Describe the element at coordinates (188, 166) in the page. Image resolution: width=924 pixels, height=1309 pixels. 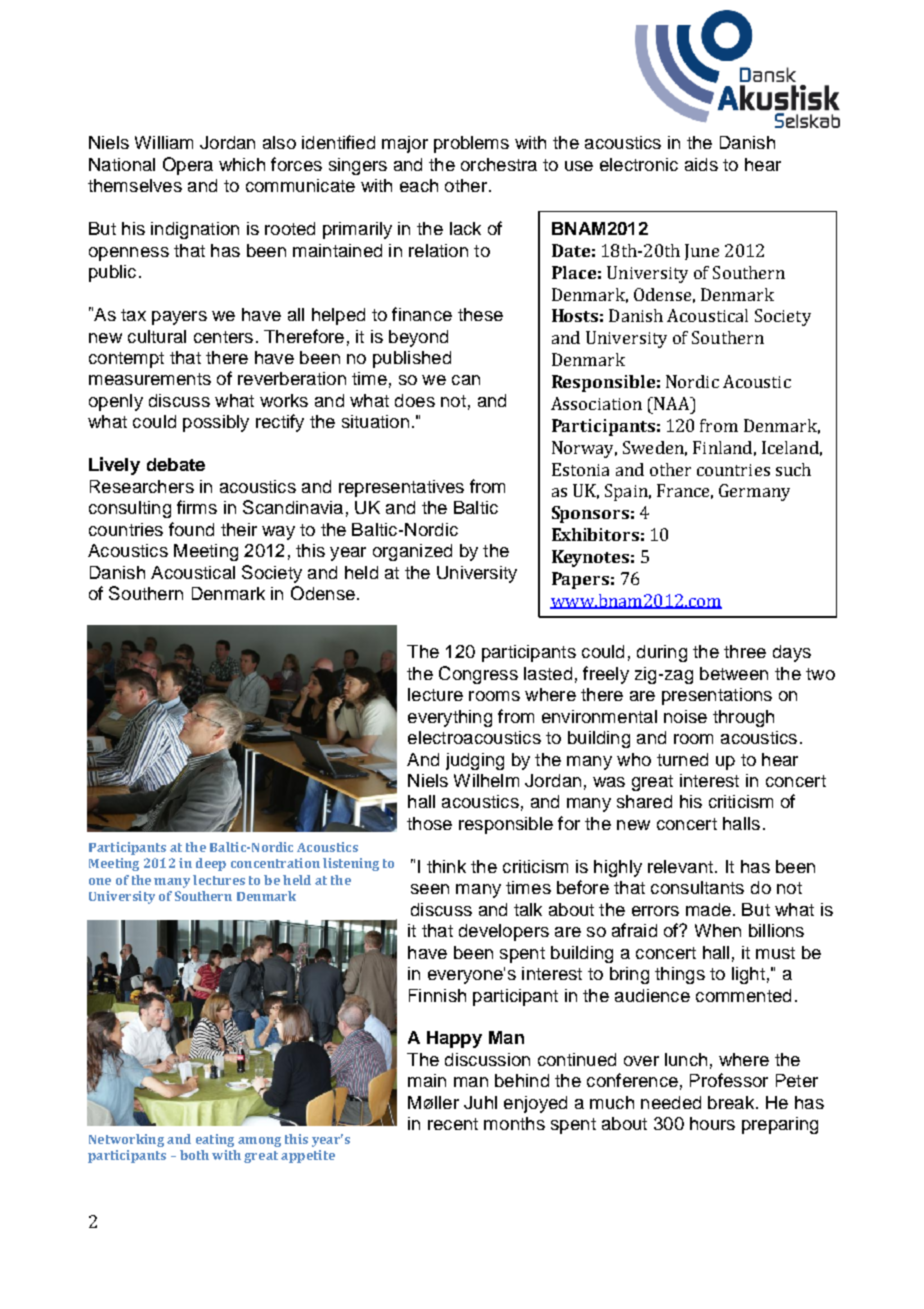
I see `Opera` at that location.
